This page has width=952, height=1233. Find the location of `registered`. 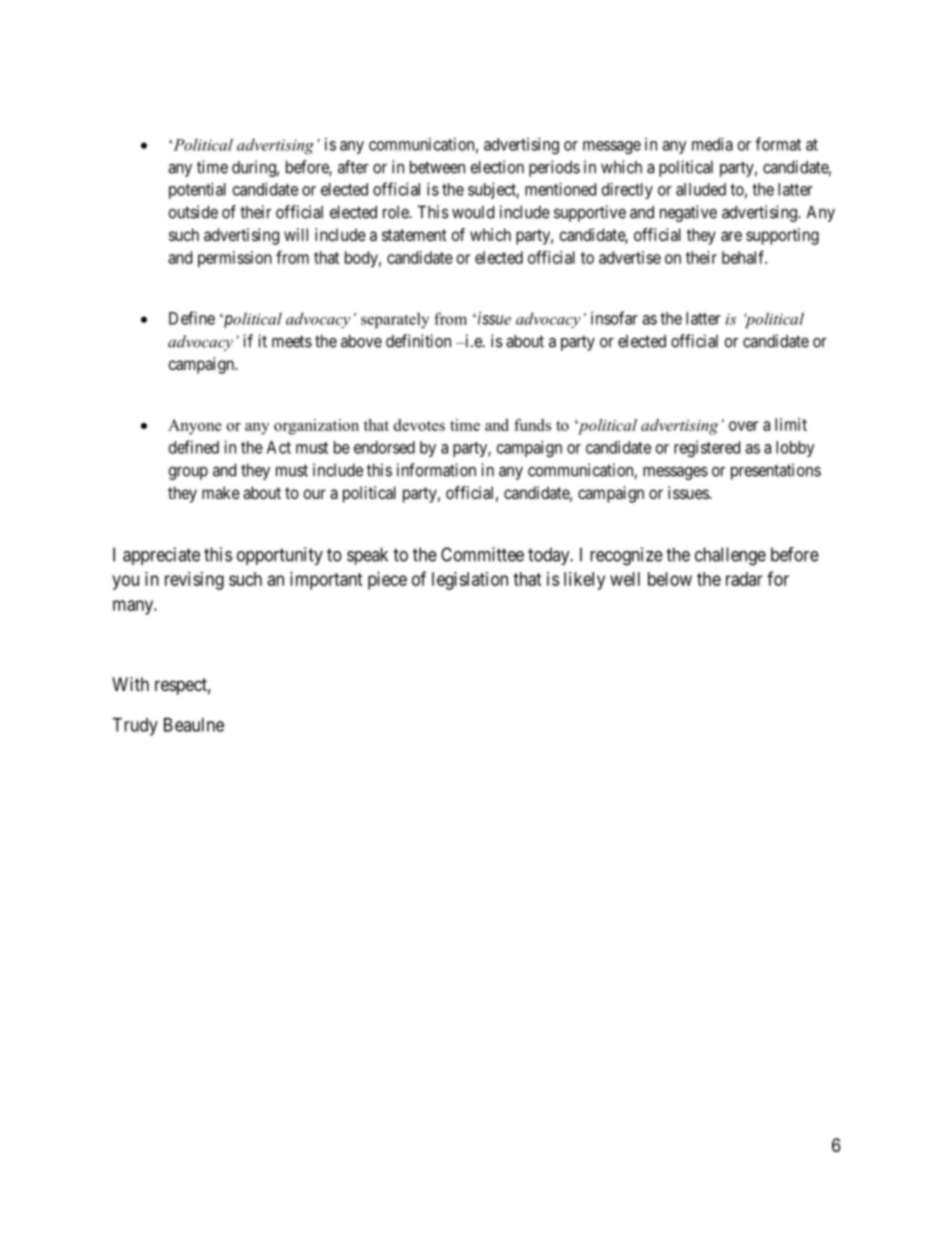

registered is located at coordinates (707, 449).
